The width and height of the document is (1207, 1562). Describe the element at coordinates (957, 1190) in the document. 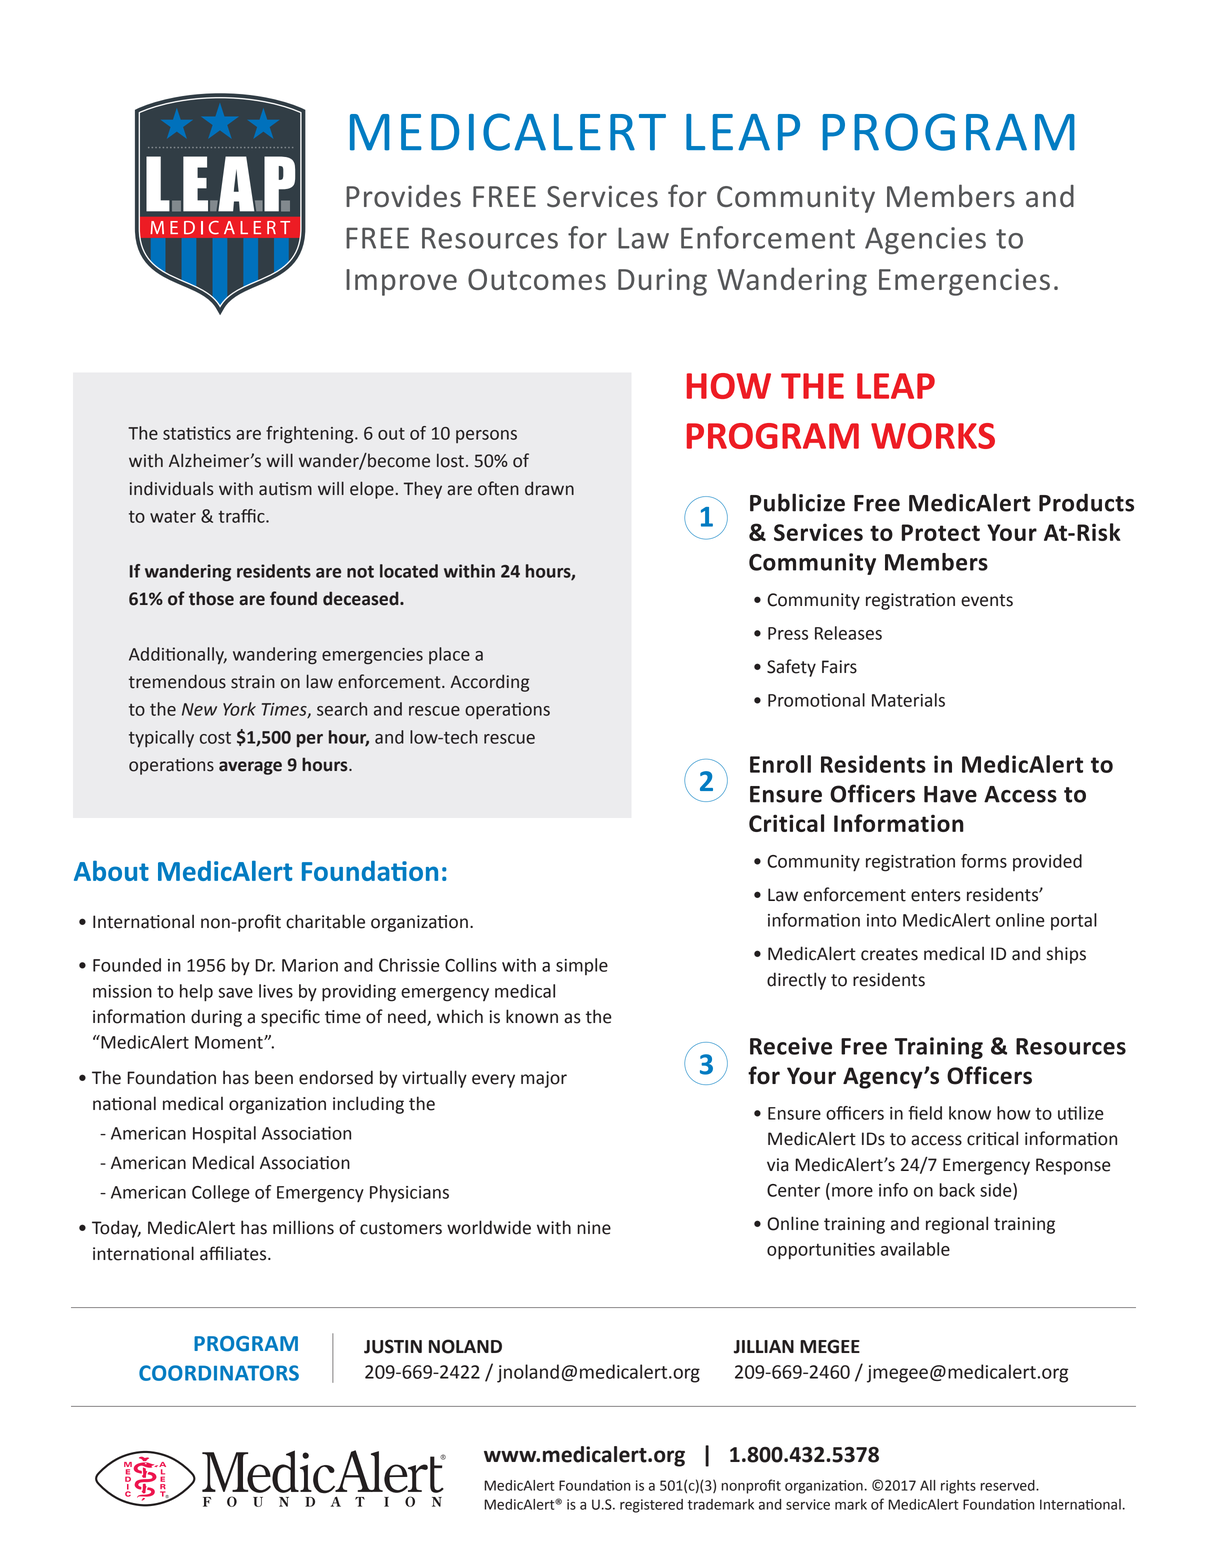

I see `back` at that location.
